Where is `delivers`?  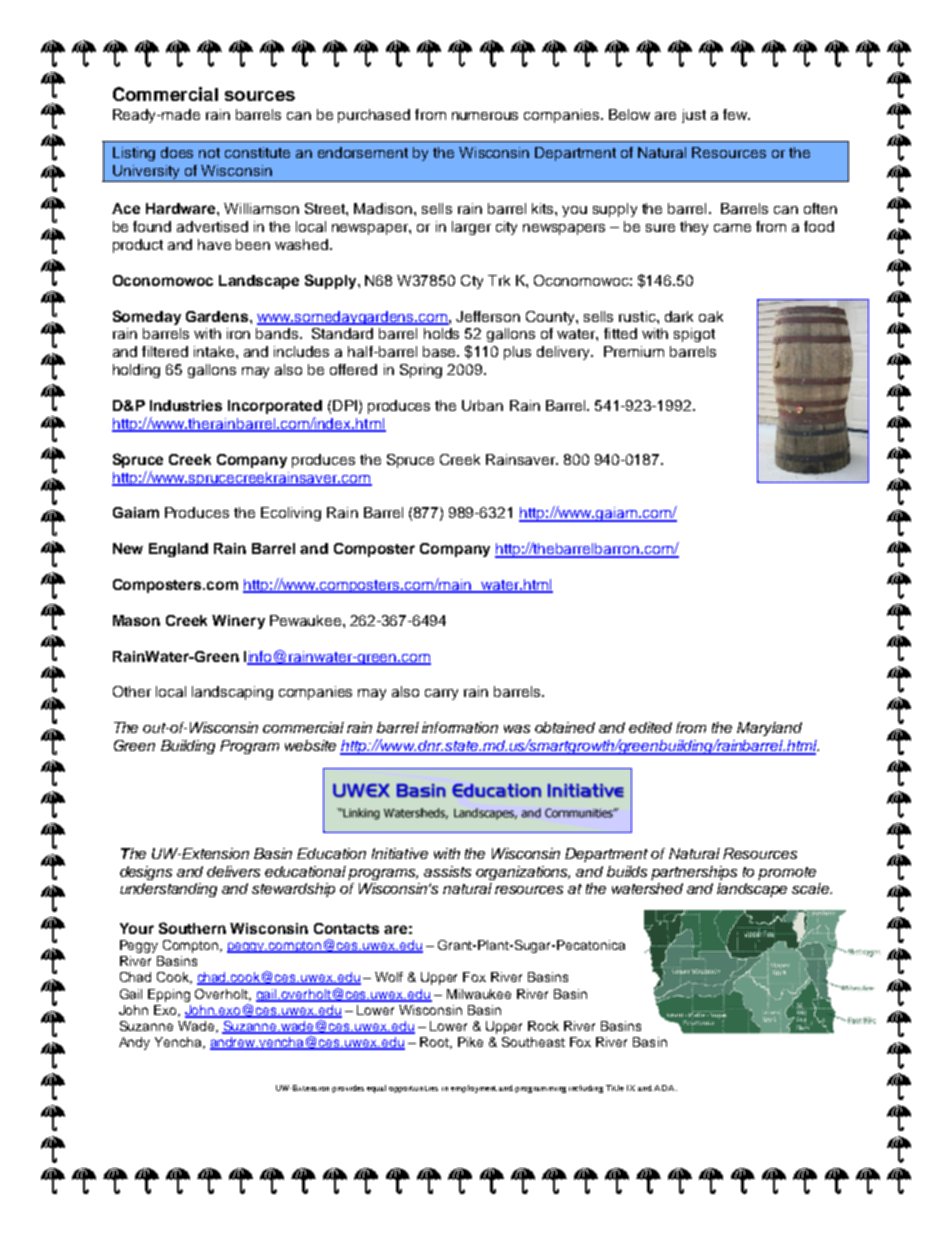 delivers is located at coordinates (233, 871).
